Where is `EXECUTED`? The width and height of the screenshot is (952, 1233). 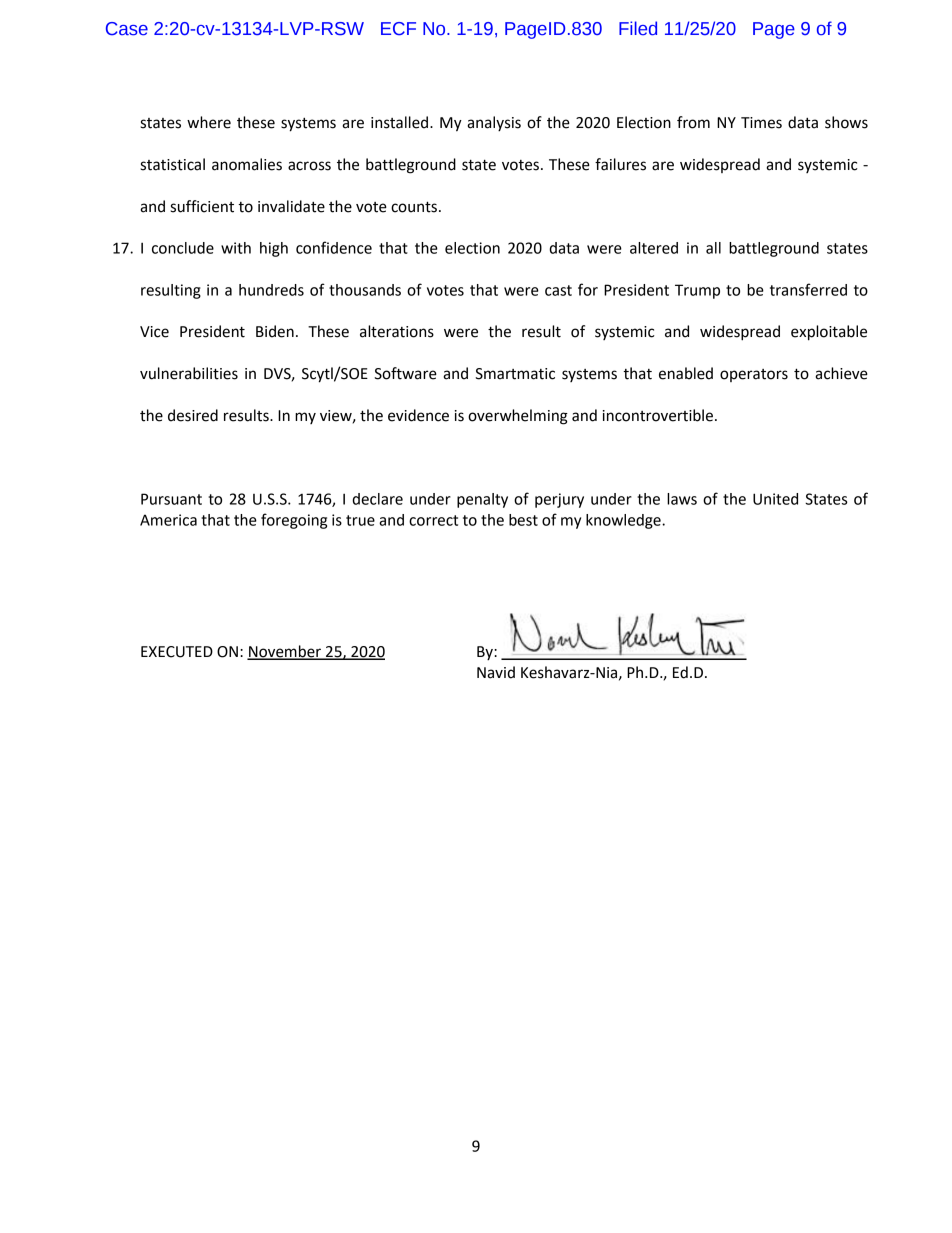
EXECUTED is located at coordinates (177, 652).
